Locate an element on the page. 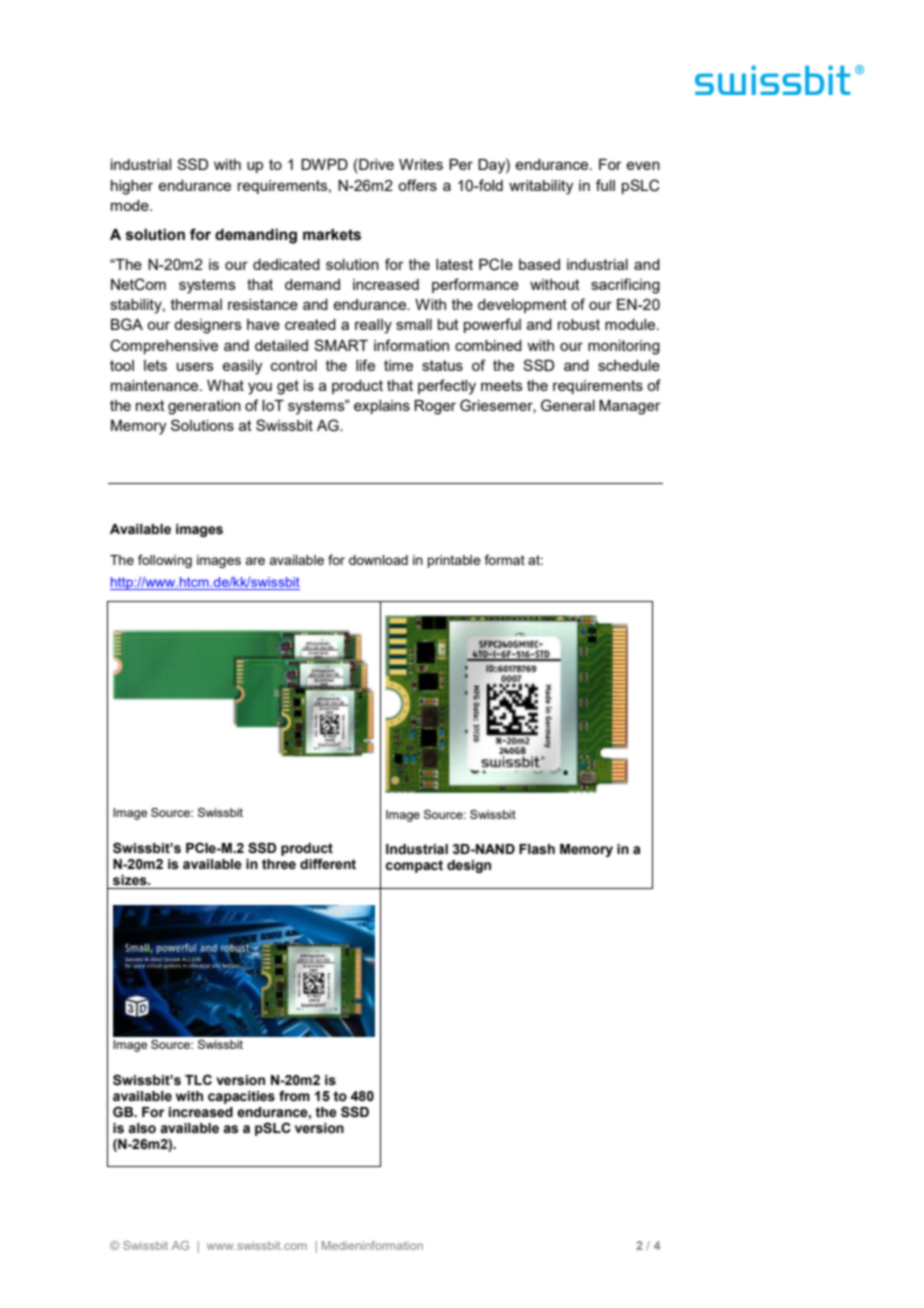 This document has width=924, height=1308. following is located at coordinates (165, 561).
